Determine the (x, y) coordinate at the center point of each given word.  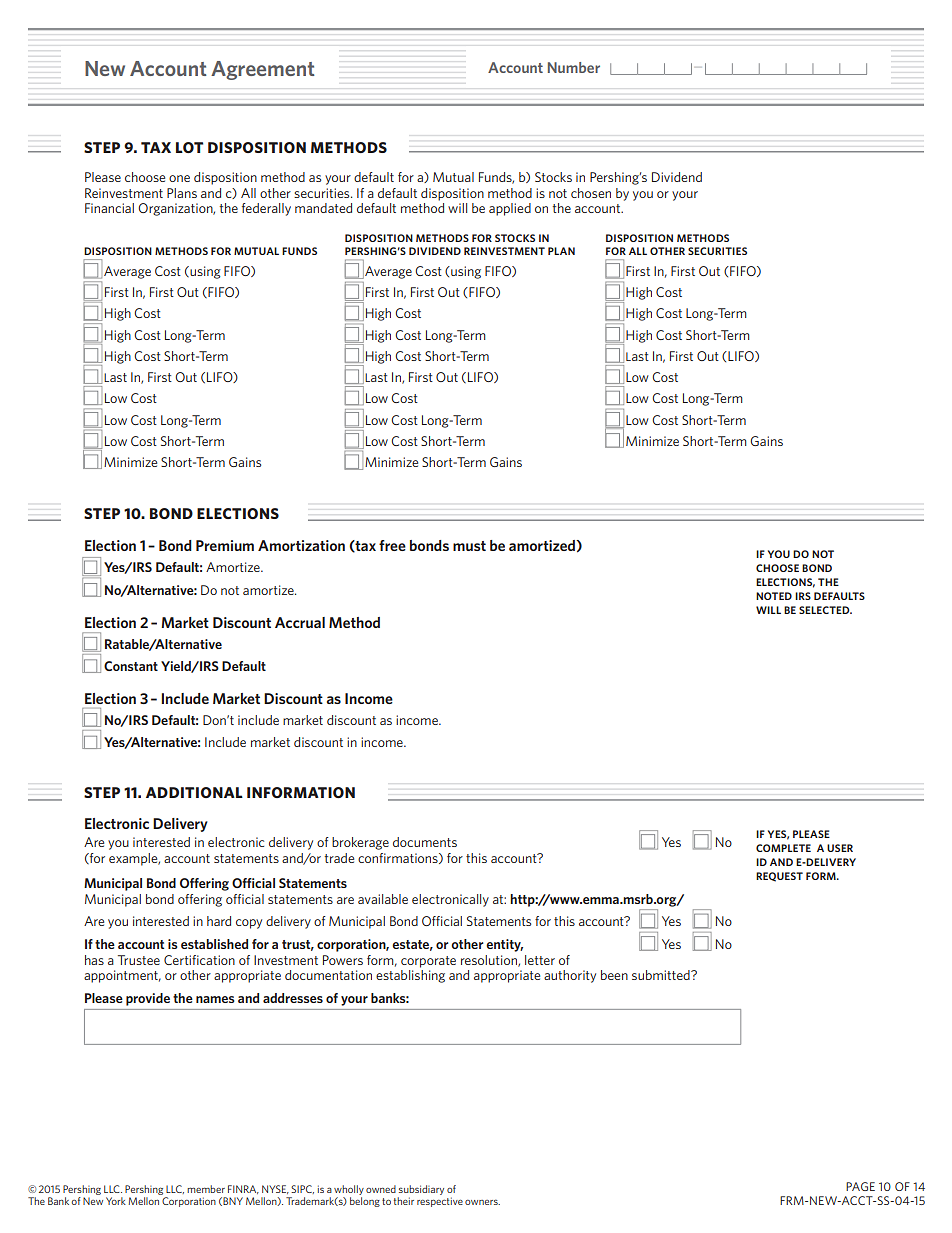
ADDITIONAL (194, 792)
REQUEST (779, 877)
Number (574, 67)
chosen (591, 193)
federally (266, 209)
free (392, 545)
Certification (199, 960)
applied (510, 209)
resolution (490, 961)
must (469, 546)
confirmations (399, 858)
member (206, 1189)
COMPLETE (783, 848)
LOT (189, 147)
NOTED (774, 596)
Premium (225, 545)
